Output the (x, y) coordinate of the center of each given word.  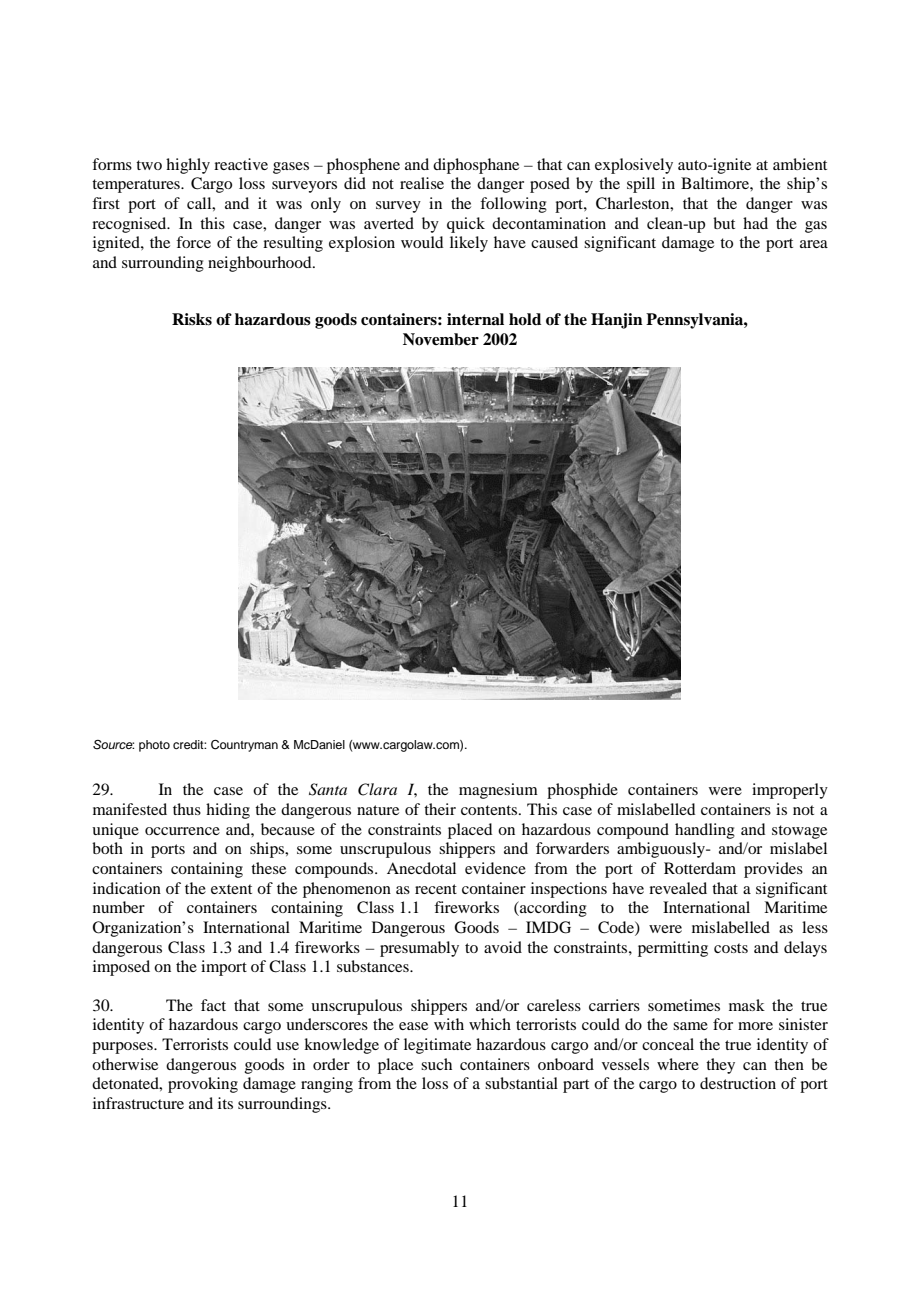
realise (422, 183)
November (441, 339)
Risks (192, 319)
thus (187, 809)
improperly (790, 791)
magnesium (498, 791)
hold (525, 319)
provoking (203, 1085)
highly (188, 166)
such (436, 1064)
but (724, 223)
